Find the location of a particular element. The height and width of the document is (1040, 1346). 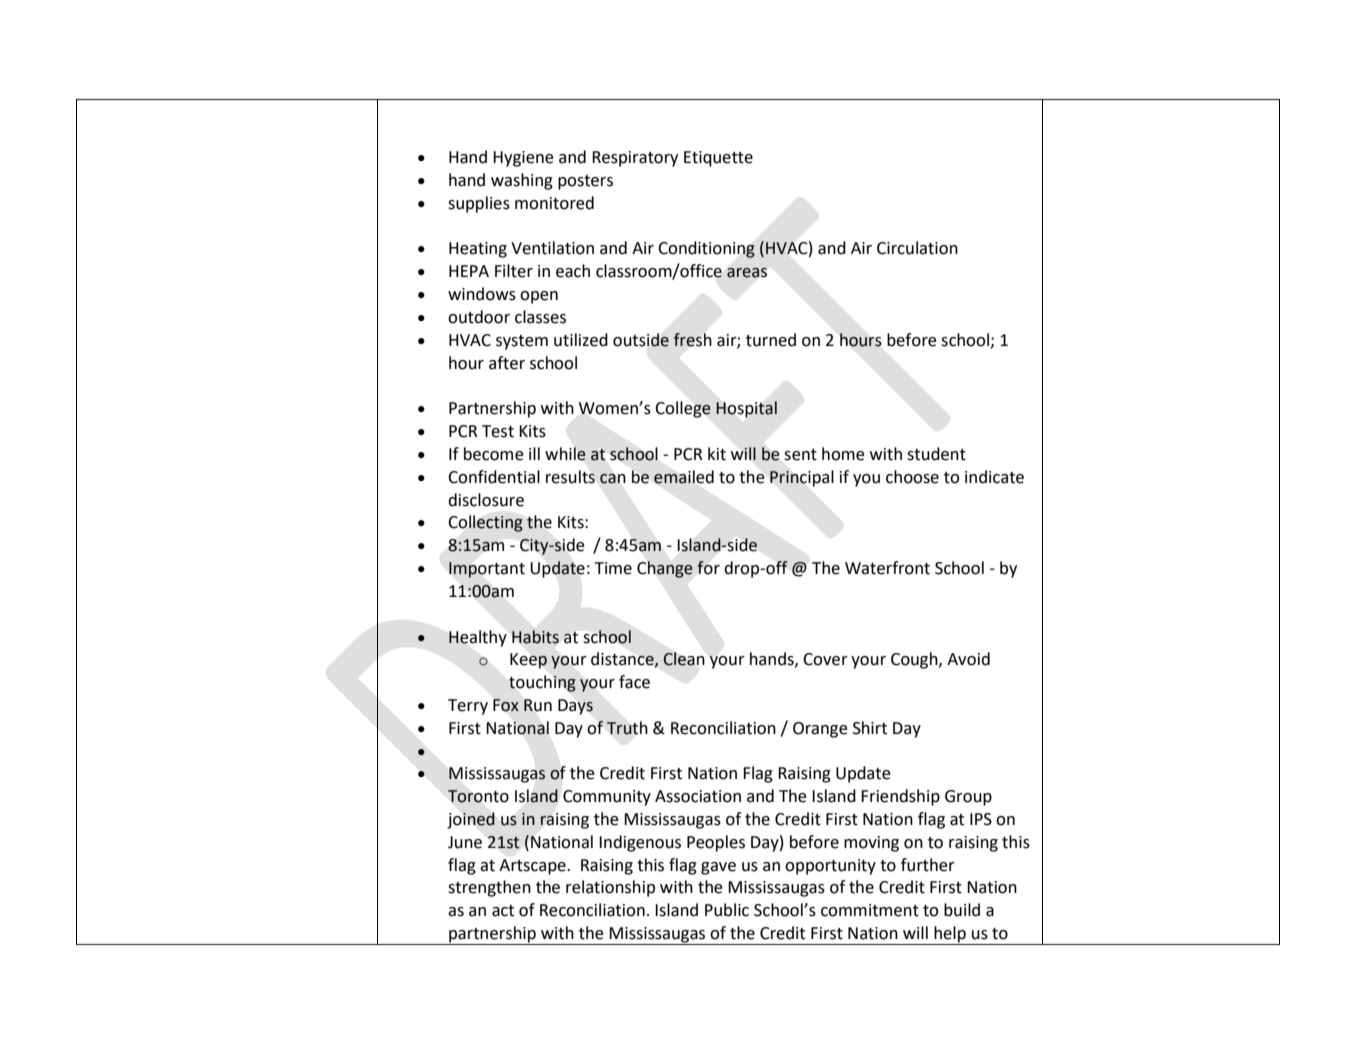

Circulation is located at coordinates (917, 248).
